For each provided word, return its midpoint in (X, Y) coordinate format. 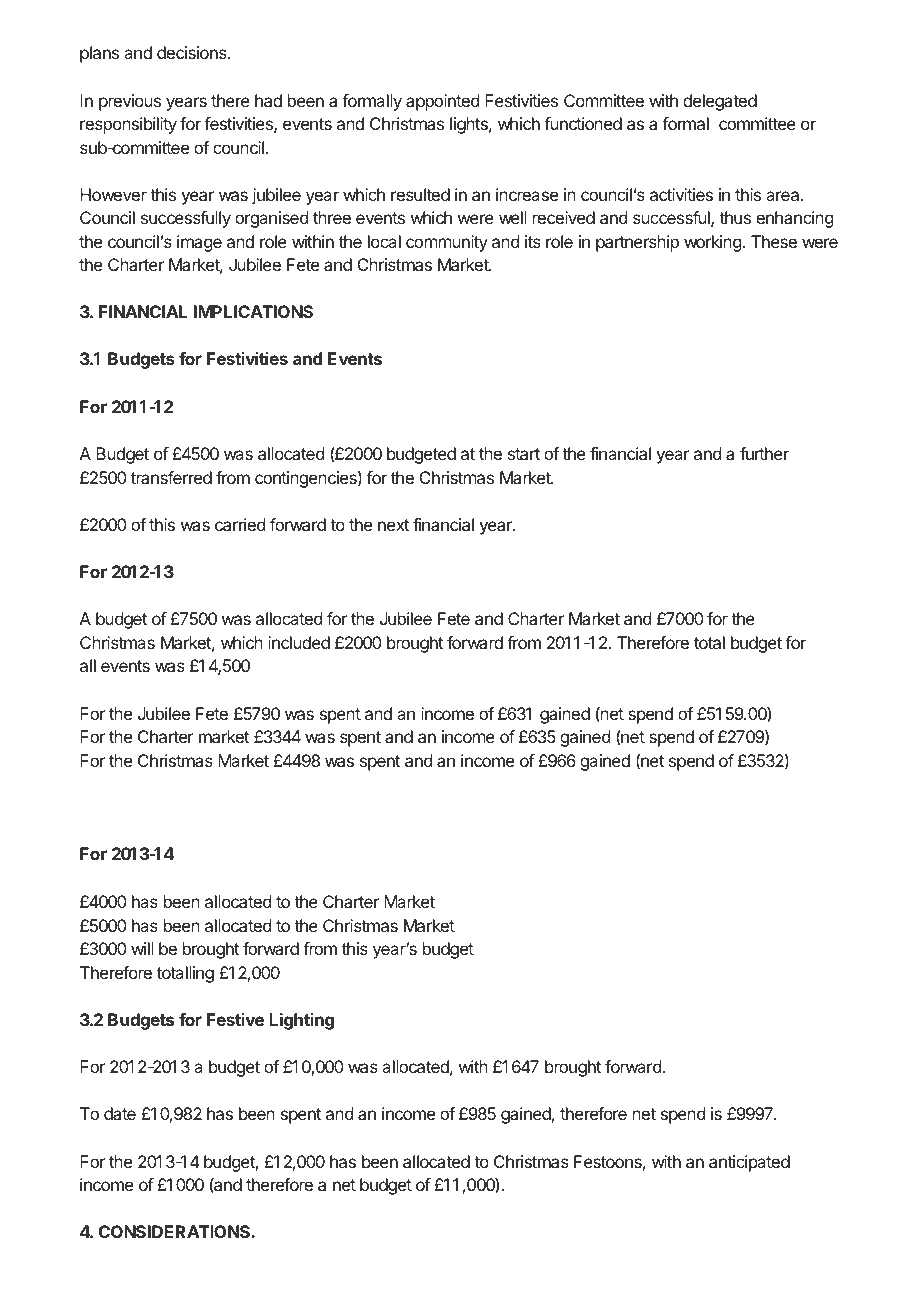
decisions (193, 52)
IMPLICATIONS (253, 311)
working (712, 243)
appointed (442, 102)
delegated (720, 102)
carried (240, 524)
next (393, 525)
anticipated (749, 1163)
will (142, 948)
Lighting (301, 1021)
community (447, 243)
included (299, 642)
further (764, 453)
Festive (235, 1019)
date (120, 1113)
